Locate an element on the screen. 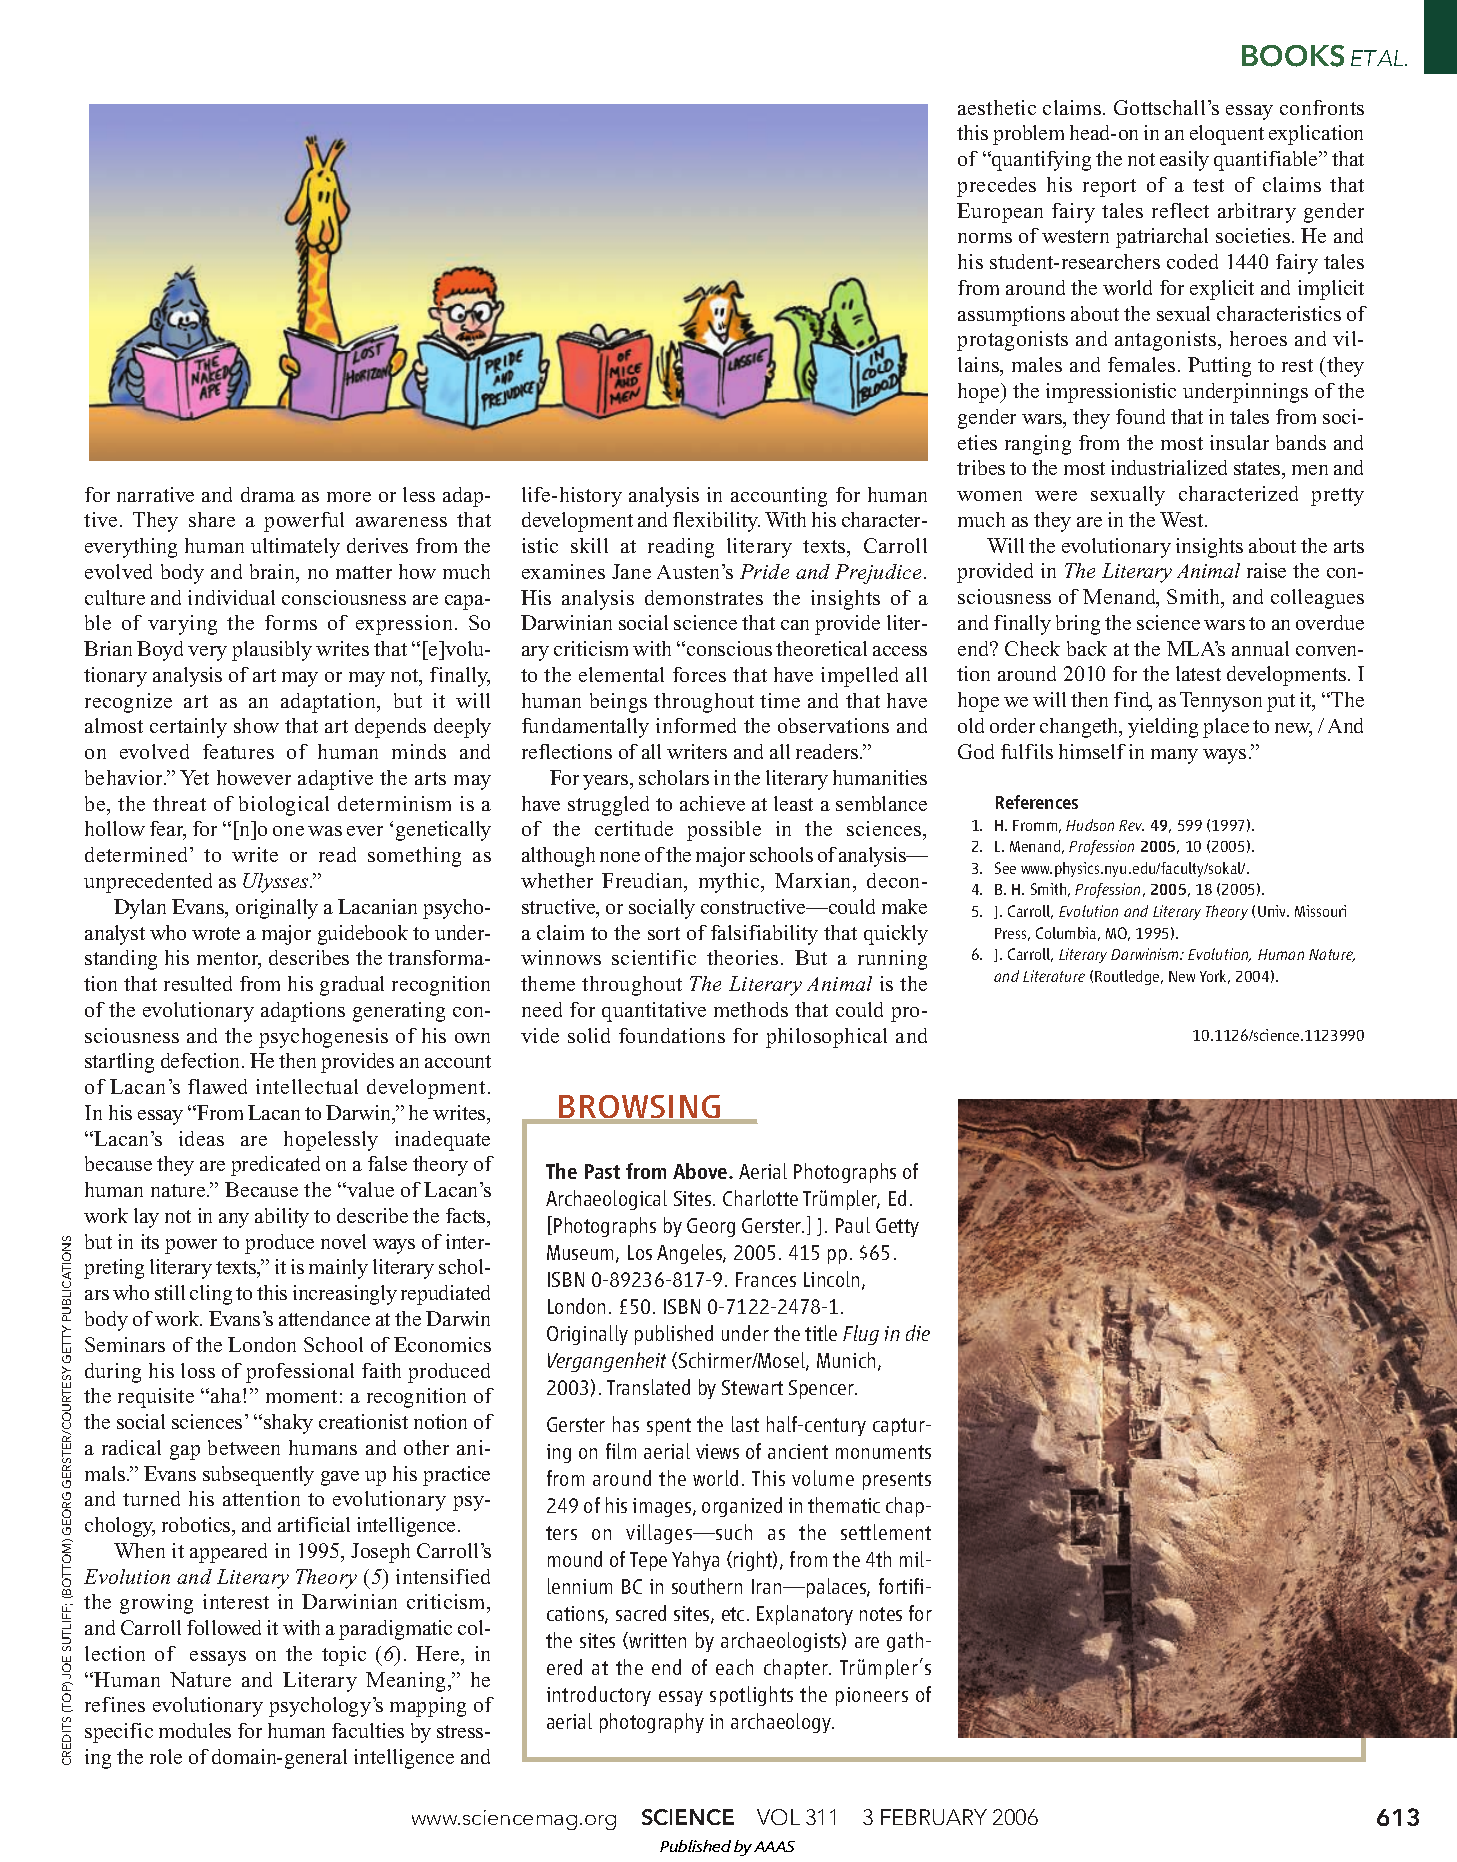 The image size is (1457, 1862). theories is located at coordinates (742, 957).
